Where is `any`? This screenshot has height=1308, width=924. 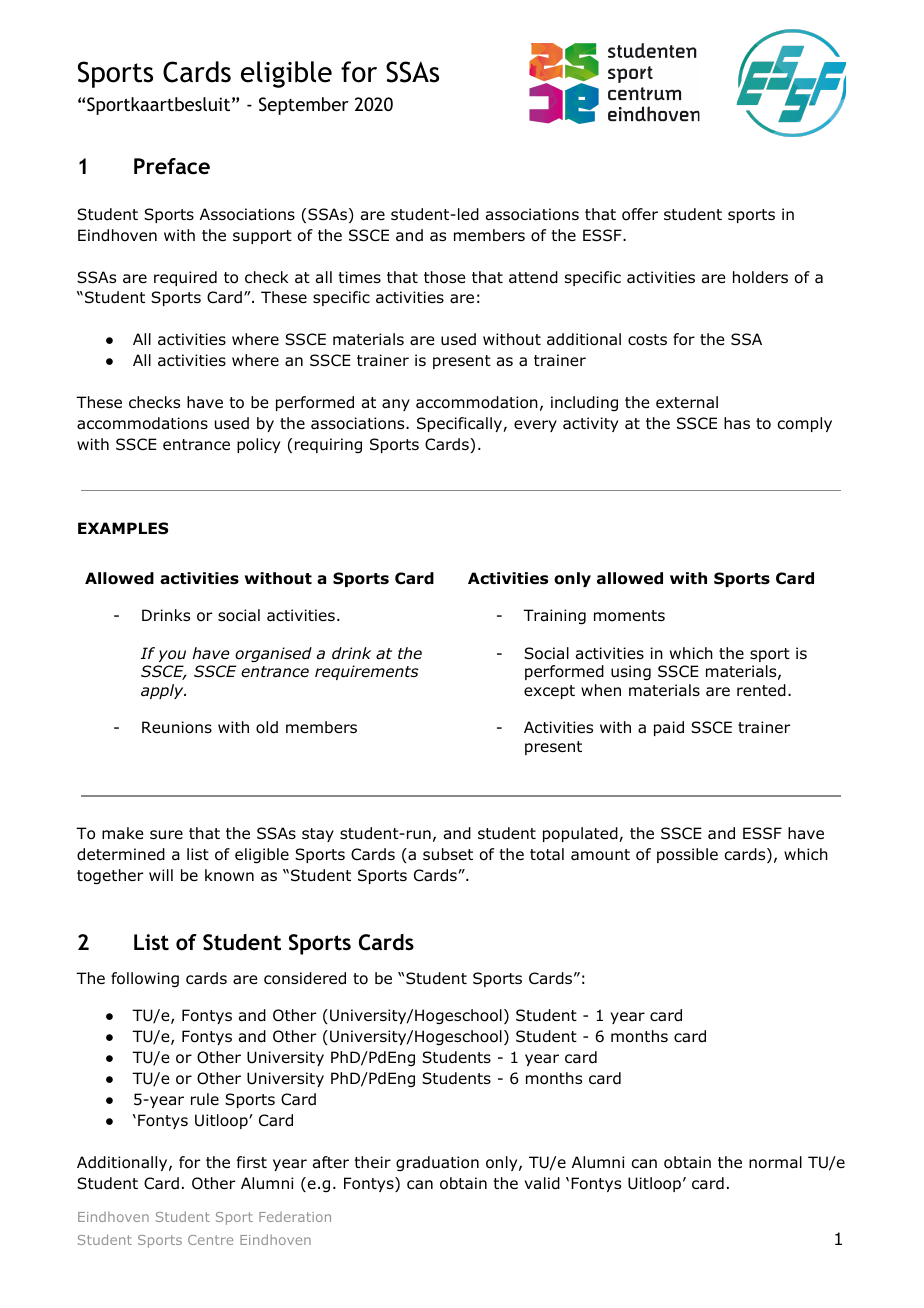
any is located at coordinates (396, 405).
